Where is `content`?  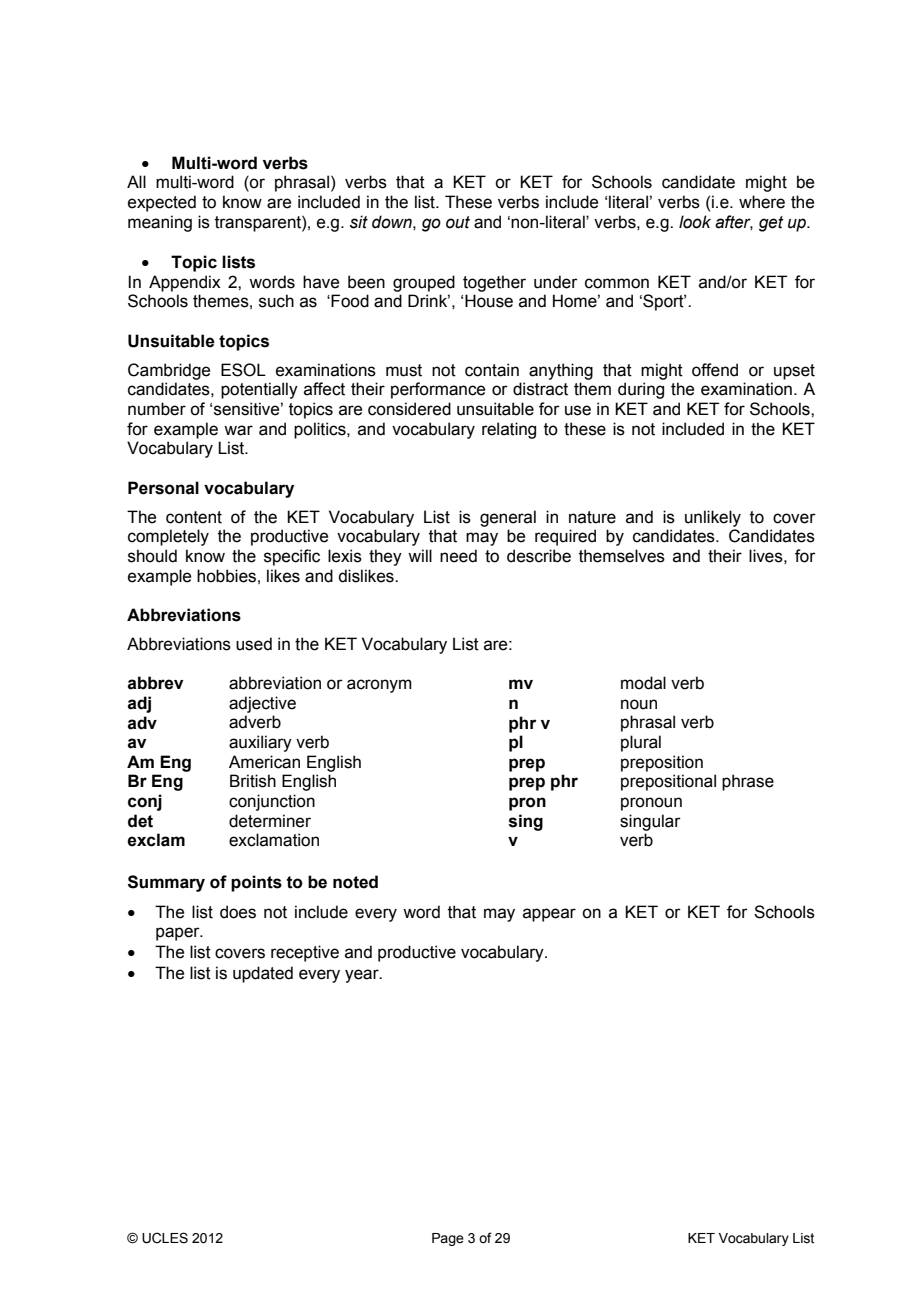
content is located at coordinates (194, 517).
